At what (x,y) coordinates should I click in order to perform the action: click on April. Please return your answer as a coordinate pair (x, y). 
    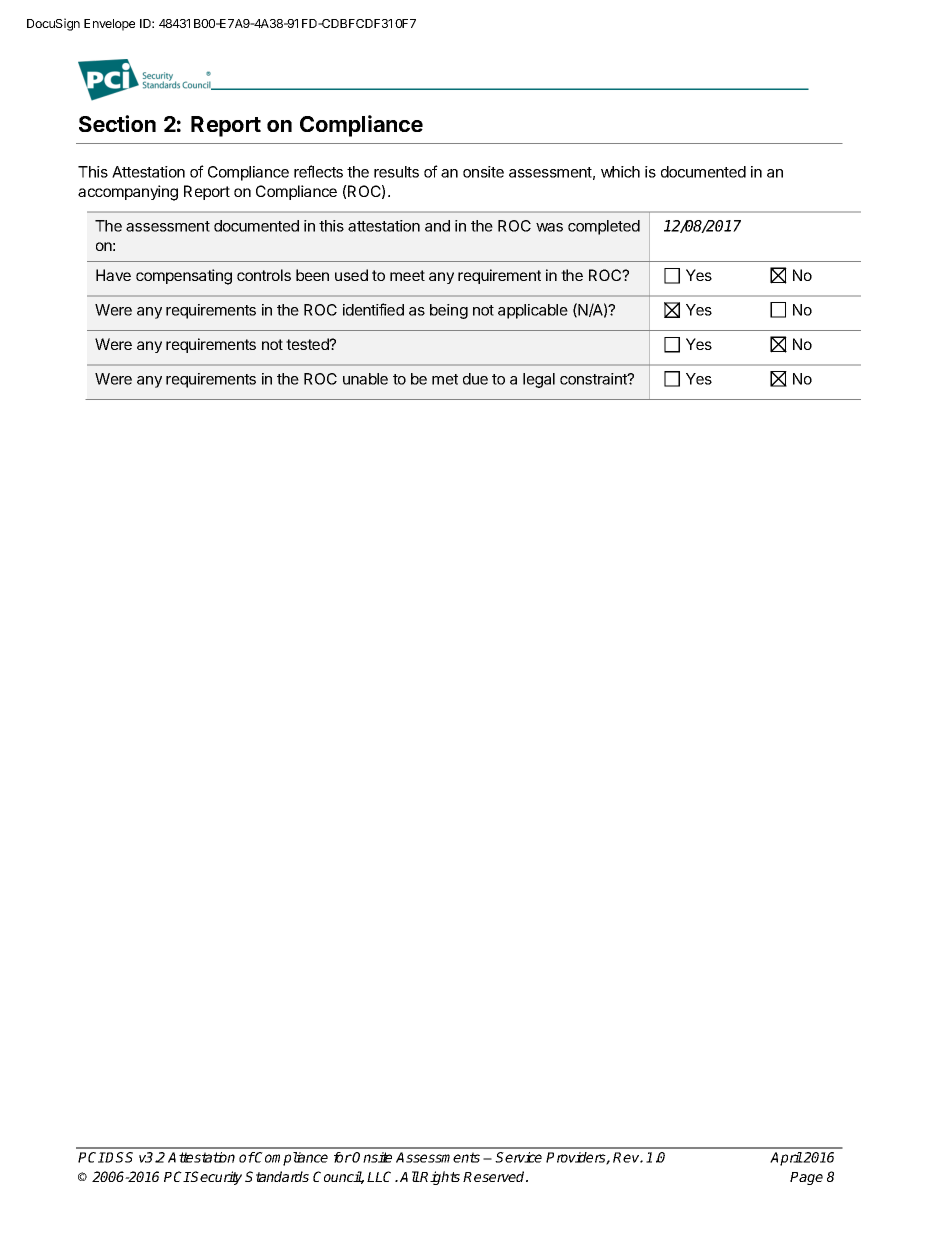
    Looking at the image, I should click on (786, 1159).
